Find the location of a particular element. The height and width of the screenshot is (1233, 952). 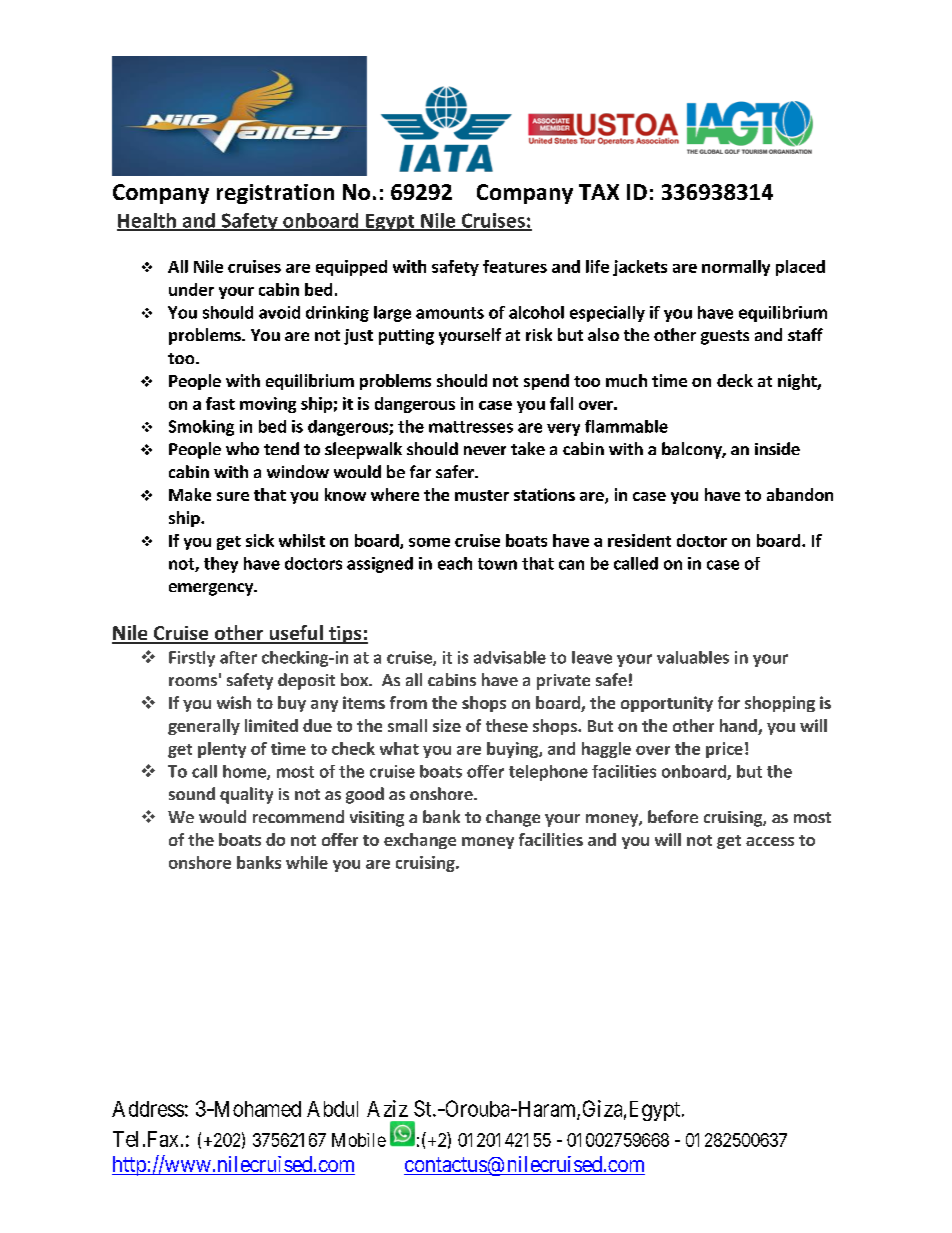

after is located at coordinates (238, 657).
